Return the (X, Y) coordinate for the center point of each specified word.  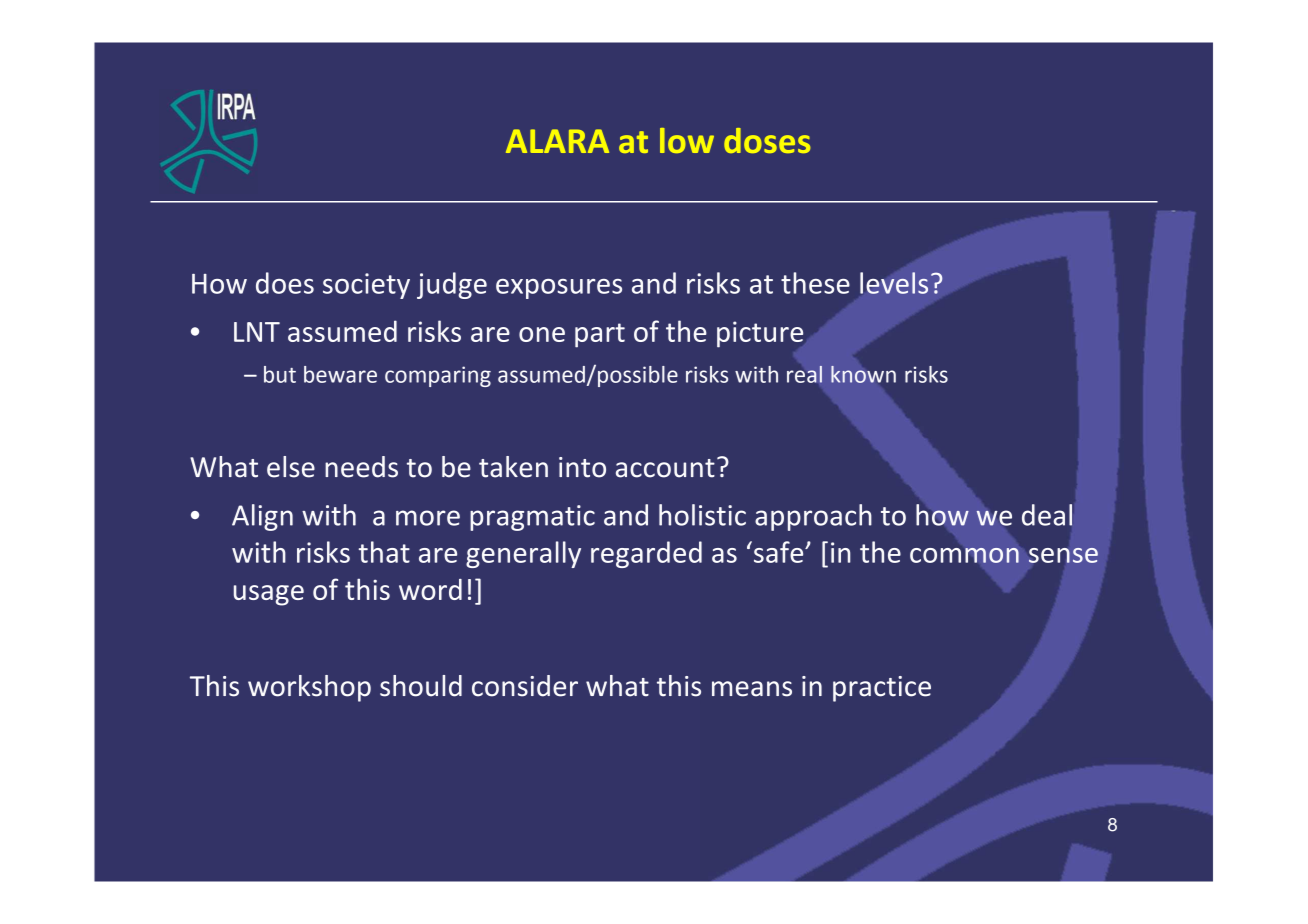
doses (767, 140)
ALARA (557, 141)
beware (340, 374)
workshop (309, 688)
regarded (646, 554)
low (687, 140)
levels (894, 283)
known (863, 374)
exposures (559, 289)
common (964, 555)
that (384, 552)
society (366, 286)
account (665, 468)
